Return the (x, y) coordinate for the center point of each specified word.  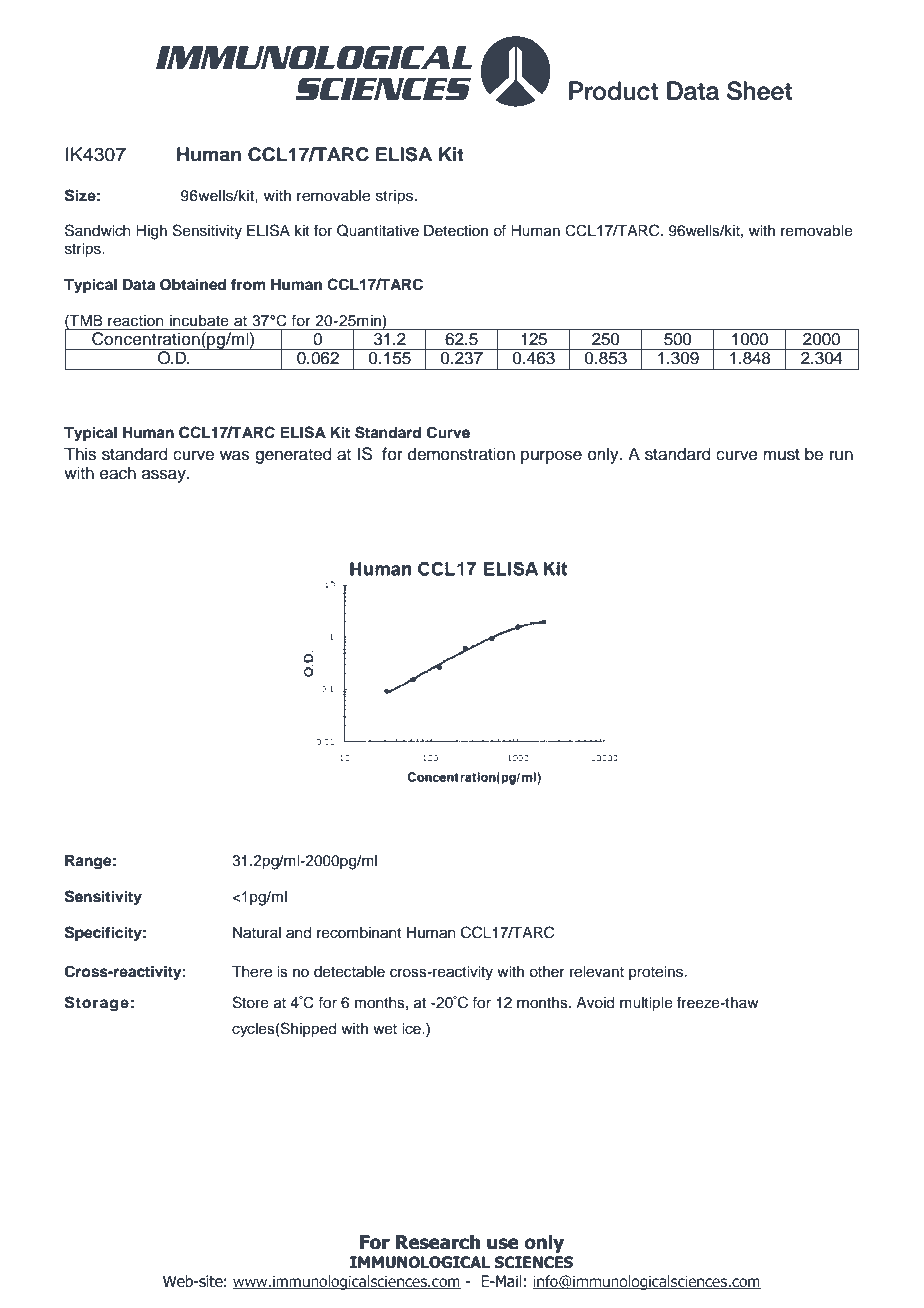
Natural (257, 933)
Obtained (193, 284)
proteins (657, 973)
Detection (456, 231)
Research (438, 1242)
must (781, 455)
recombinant (359, 933)
